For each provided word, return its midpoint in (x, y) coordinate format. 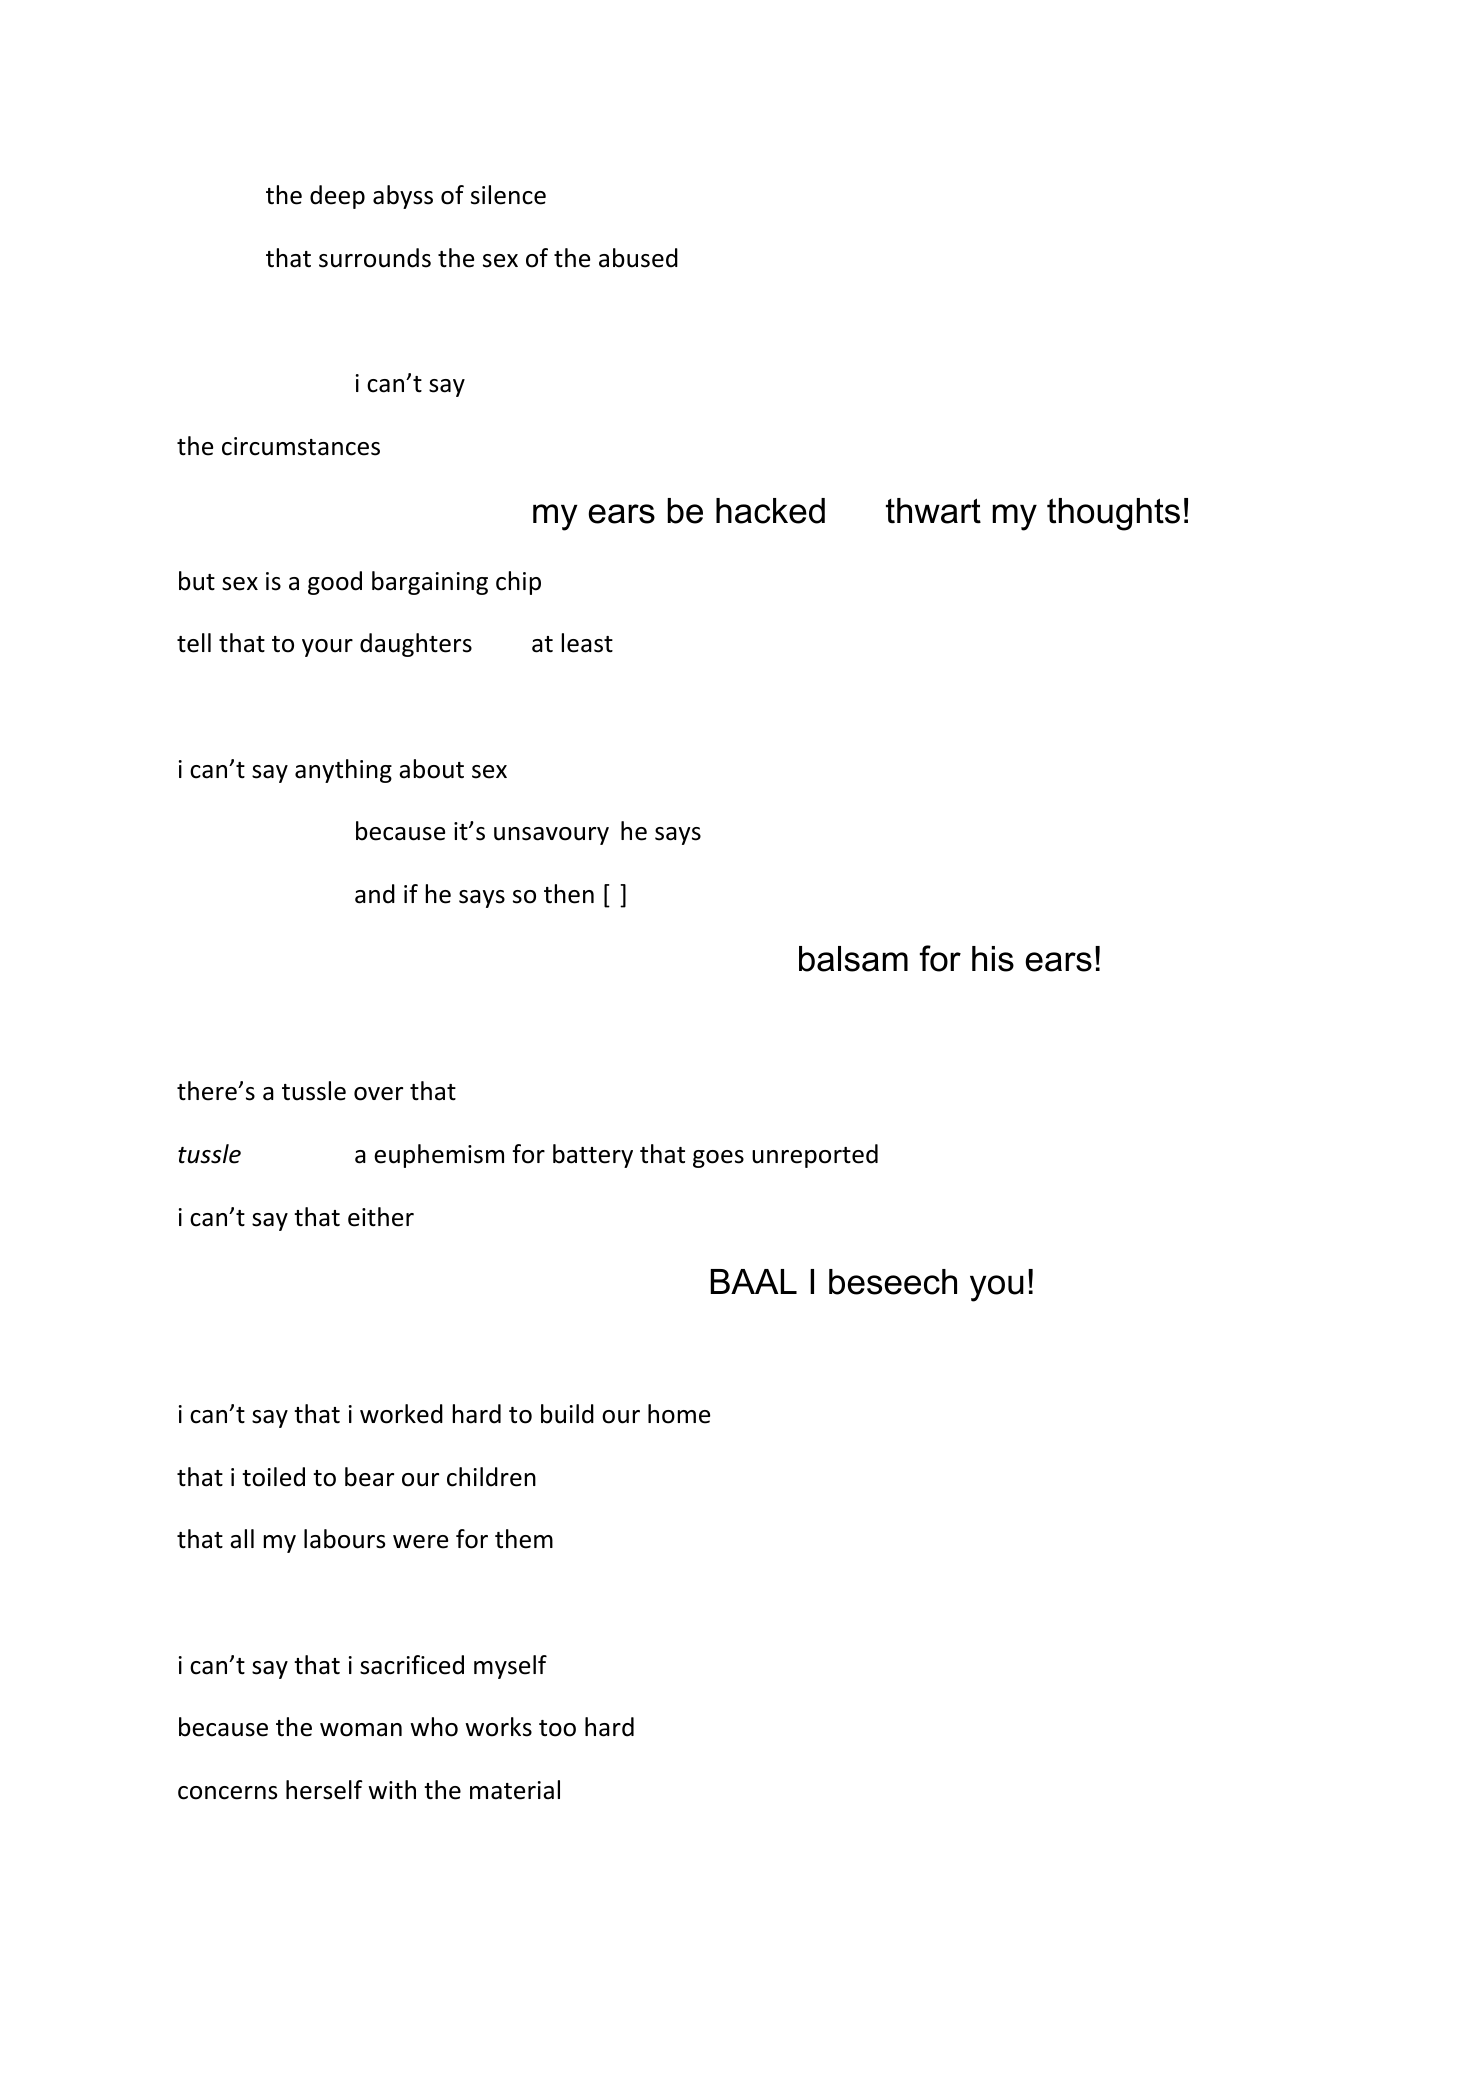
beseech (893, 1282)
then (569, 894)
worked (401, 1414)
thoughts (1113, 514)
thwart (933, 511)
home (679, 1414)
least (587, 643)
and (375, 894)
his (993, 959)
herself (324, 1790)
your (327, 648)
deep (337, 197)
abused (638, 258)
